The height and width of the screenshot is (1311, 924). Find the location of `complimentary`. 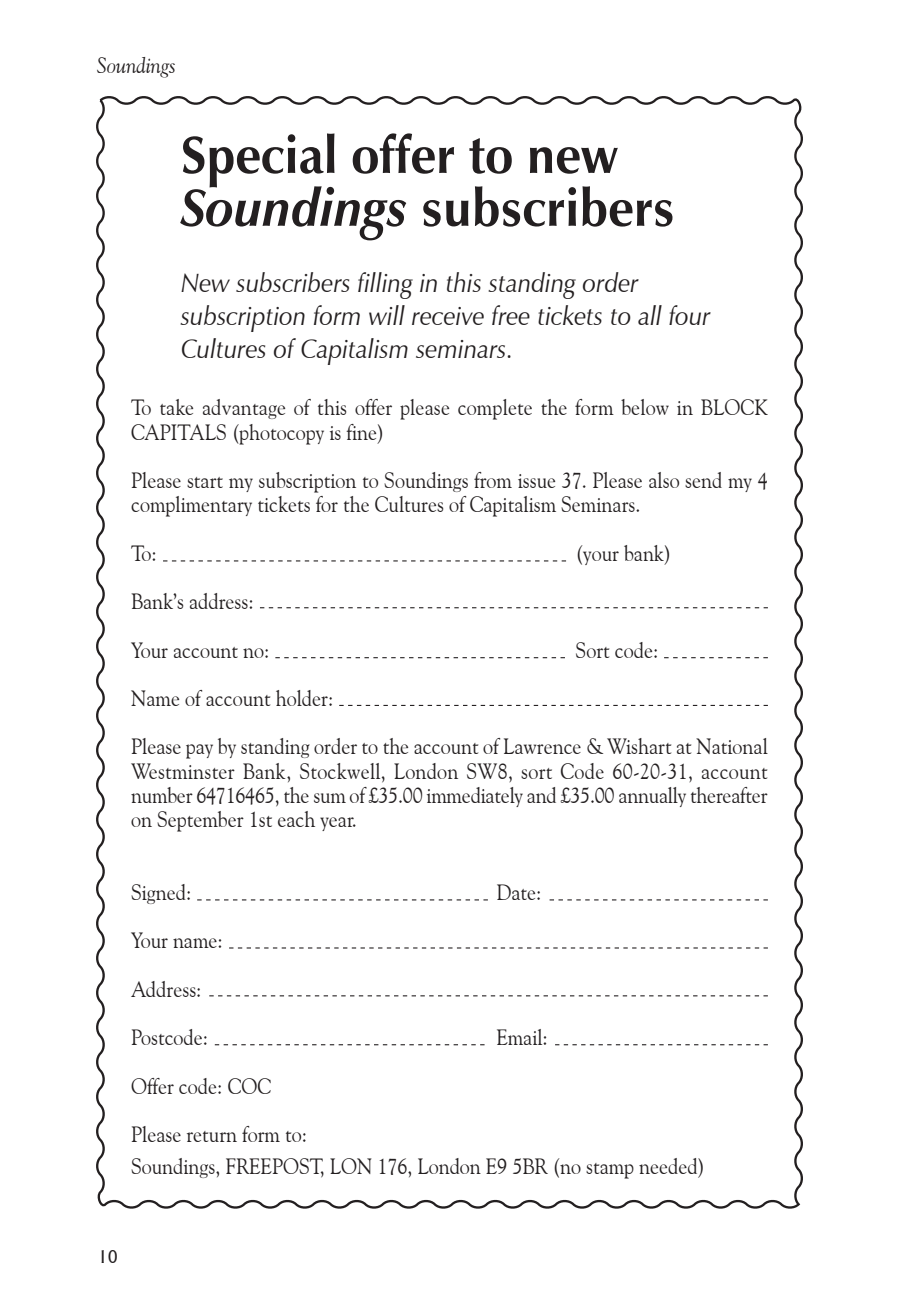

complimentary is located at coordinates (191, 506).
